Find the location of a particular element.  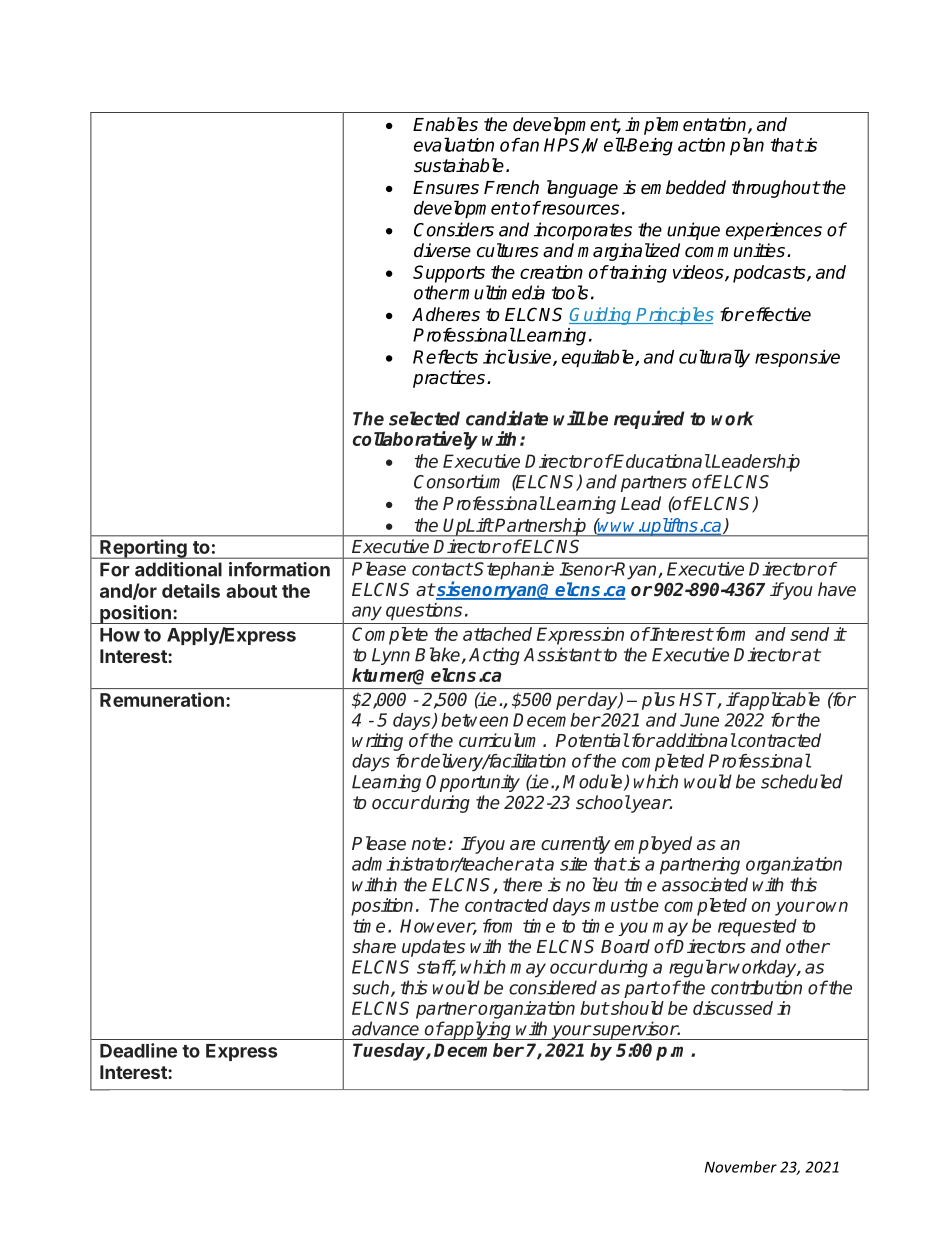

Remuneration is located at coordinates (162, 699).
